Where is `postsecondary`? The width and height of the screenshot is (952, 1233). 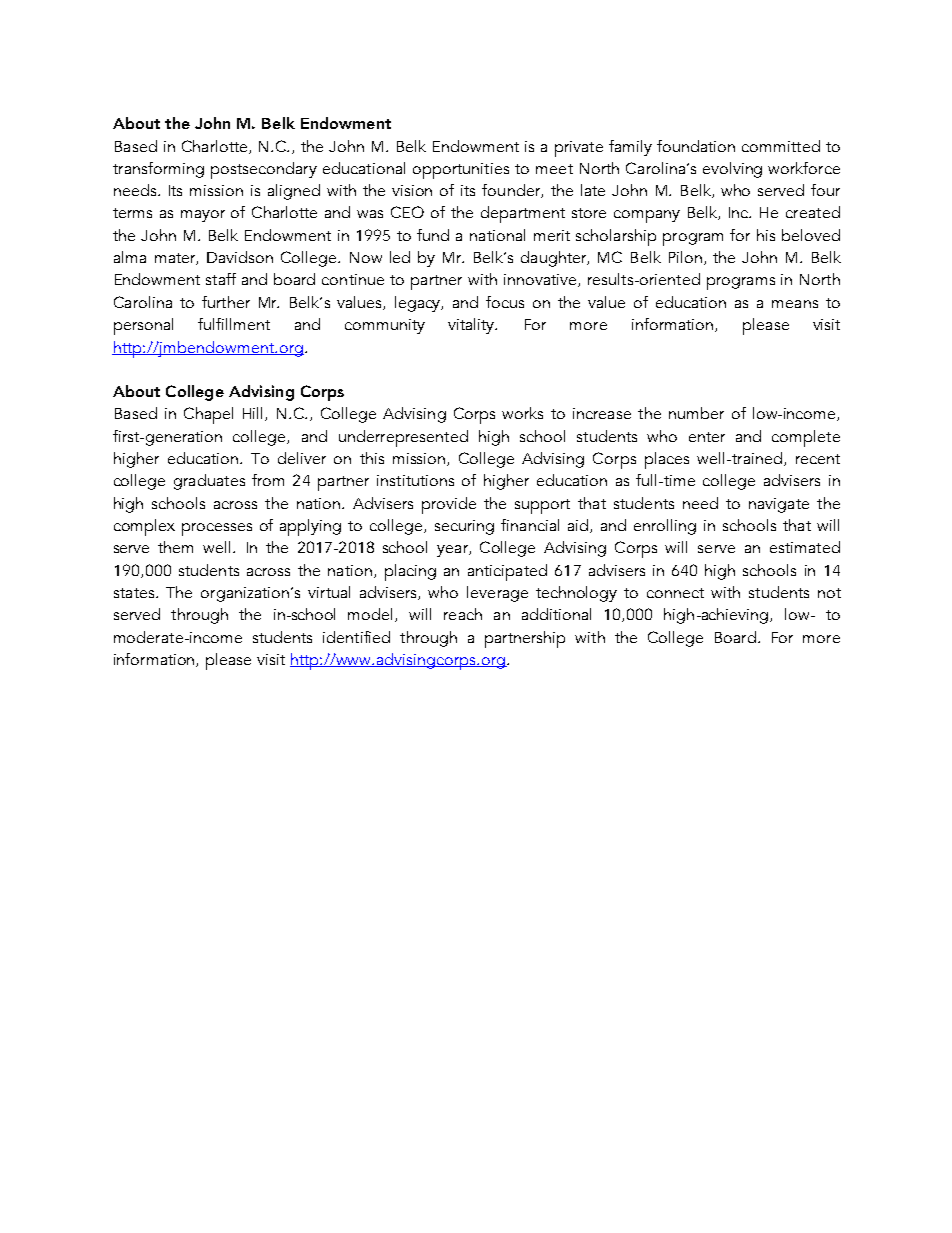
postsecondary is located at coordinates (264, 170).
